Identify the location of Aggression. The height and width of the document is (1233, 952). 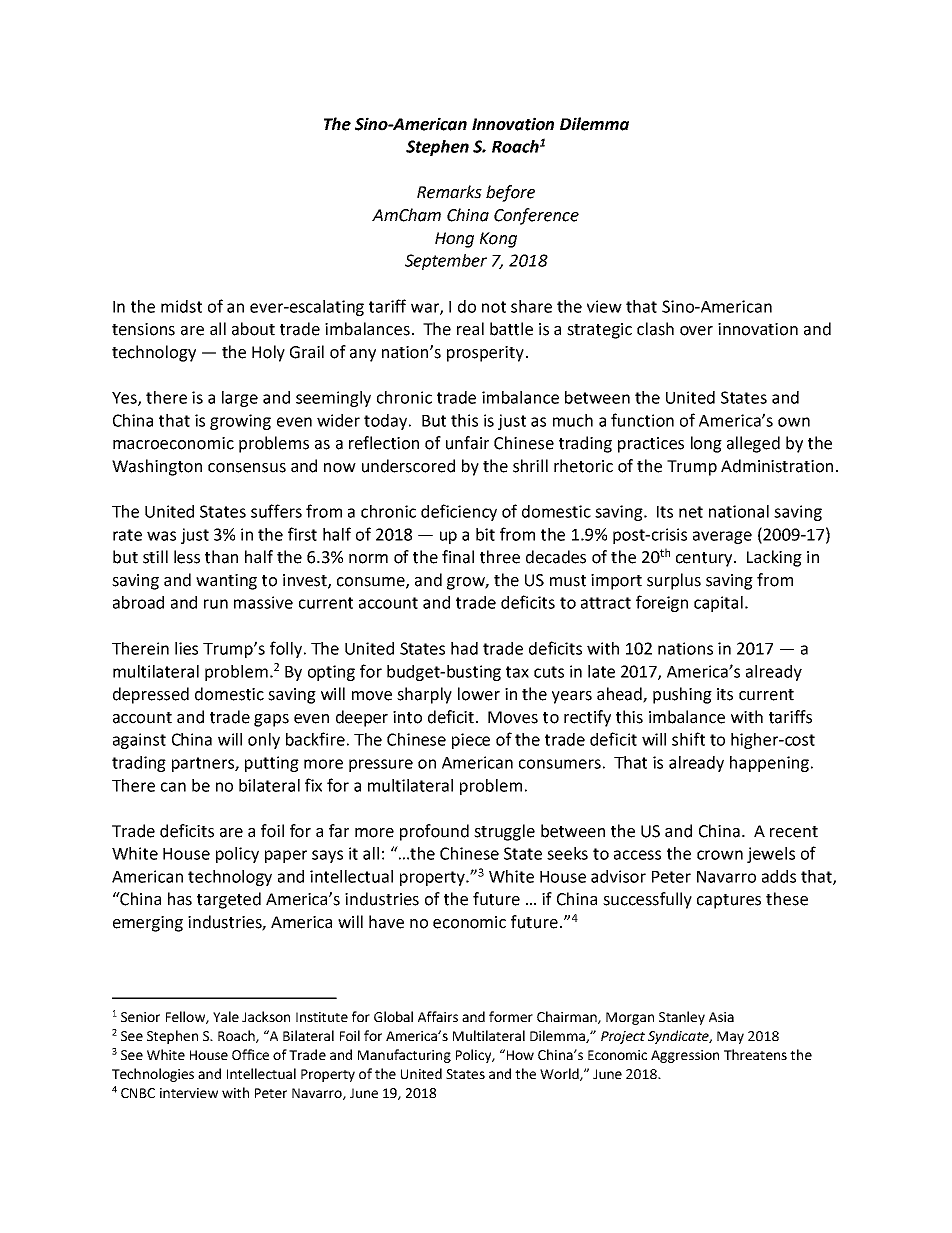
(685, 1056).
